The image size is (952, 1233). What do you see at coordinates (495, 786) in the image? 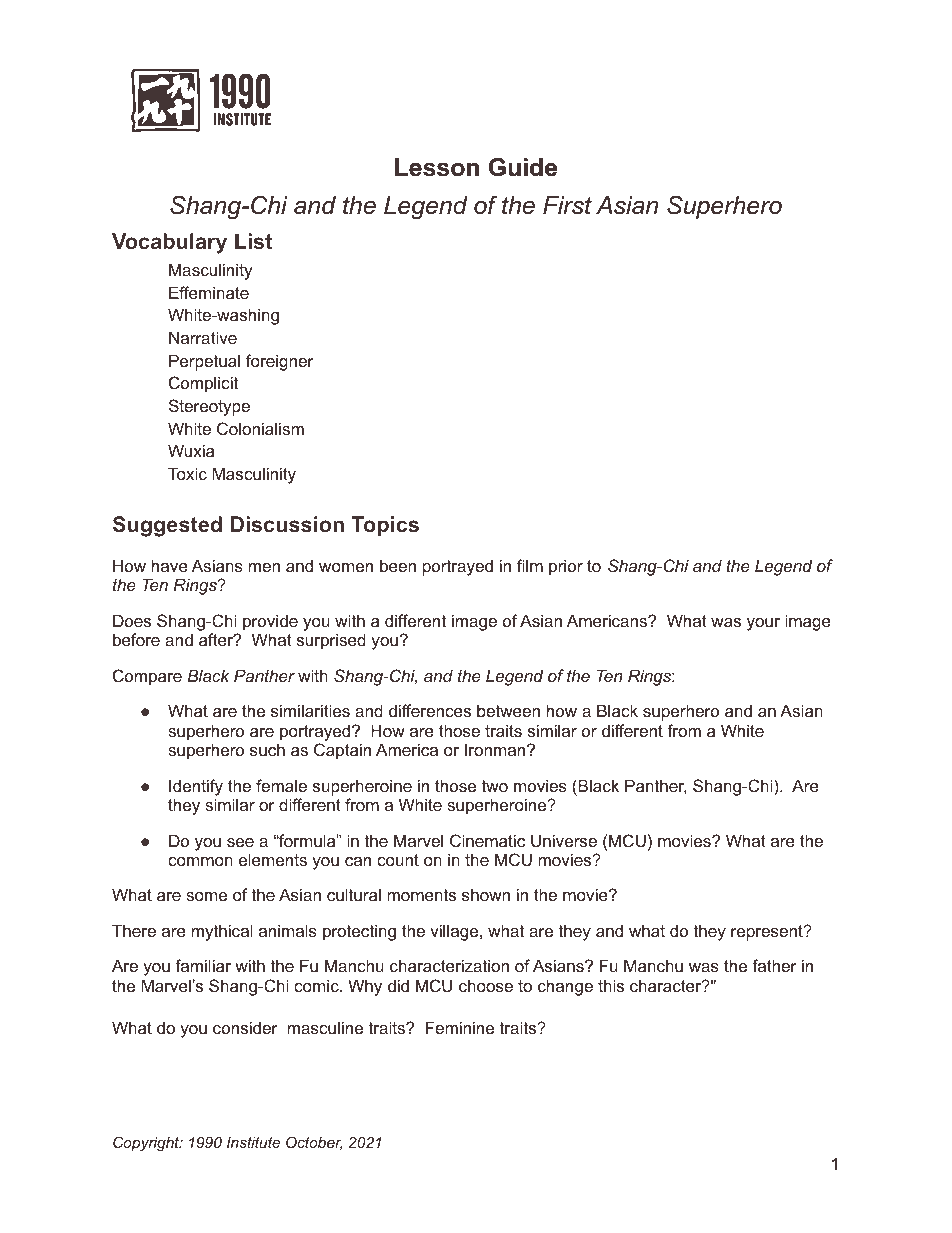
I see `two` at bounding box center [495, 786].
